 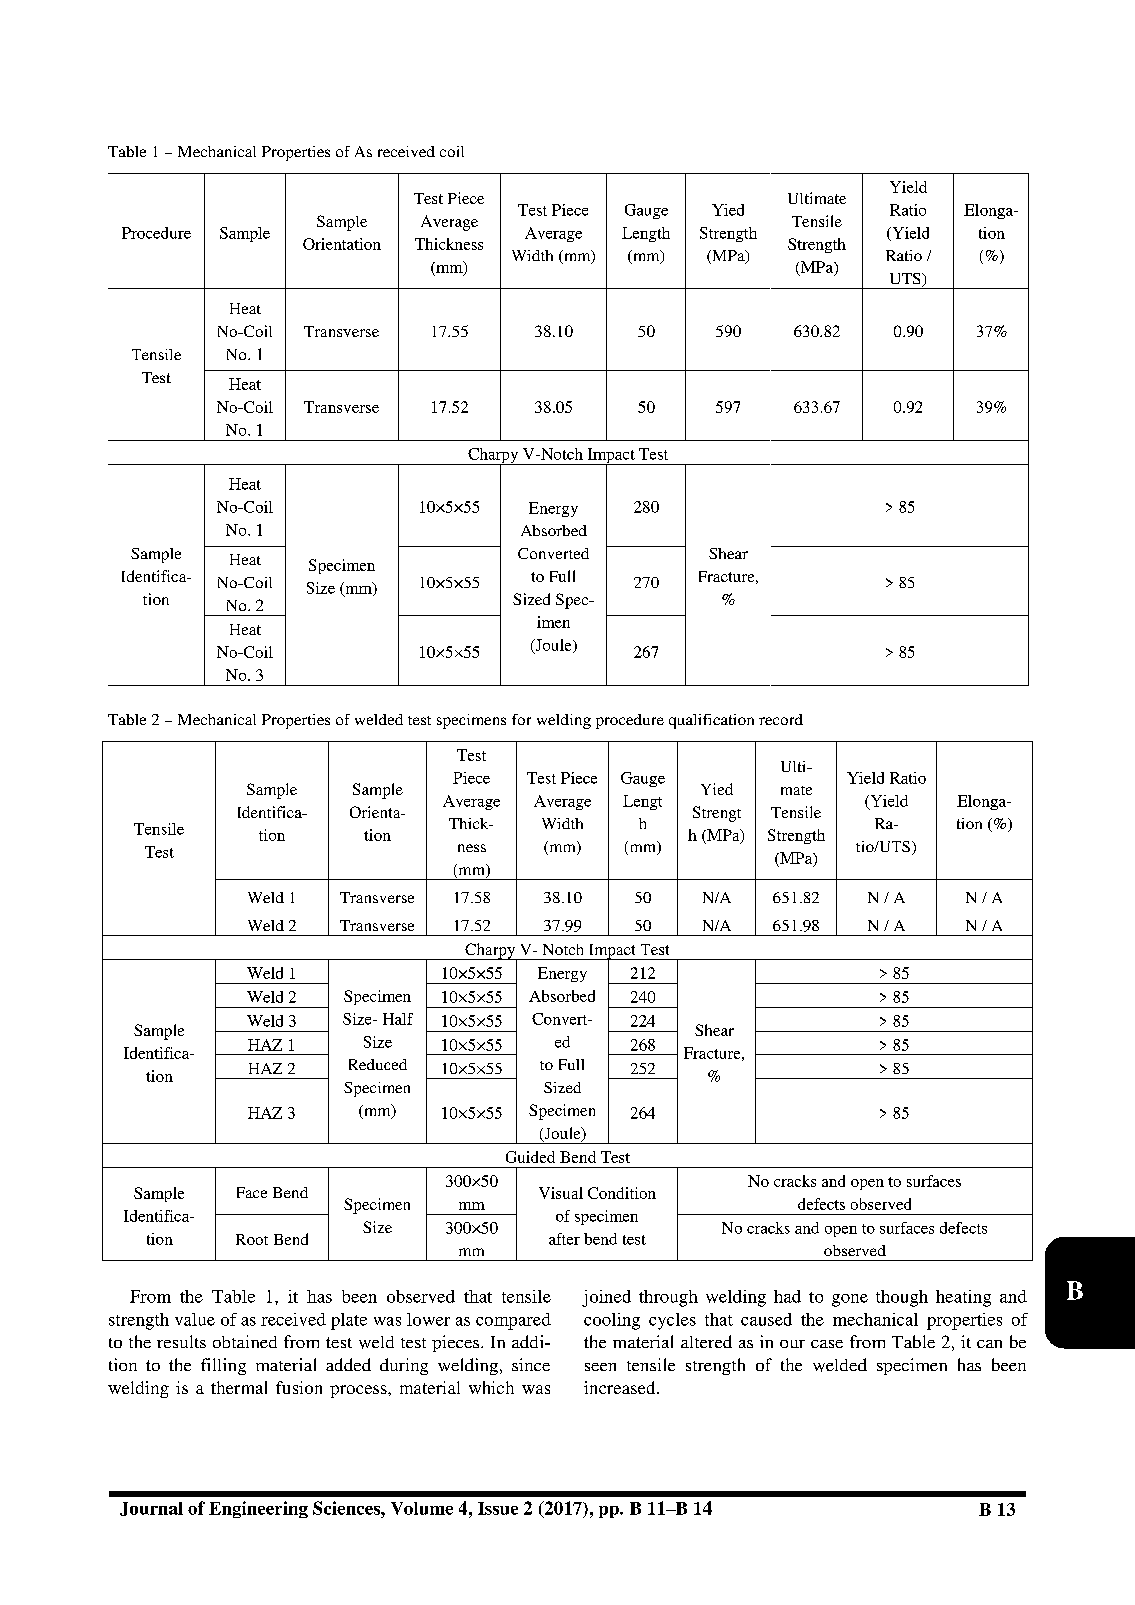 What do you see at coordinates (258, 1509) in the page?
I see `Engineering` at bounding box center [258, 1509].
